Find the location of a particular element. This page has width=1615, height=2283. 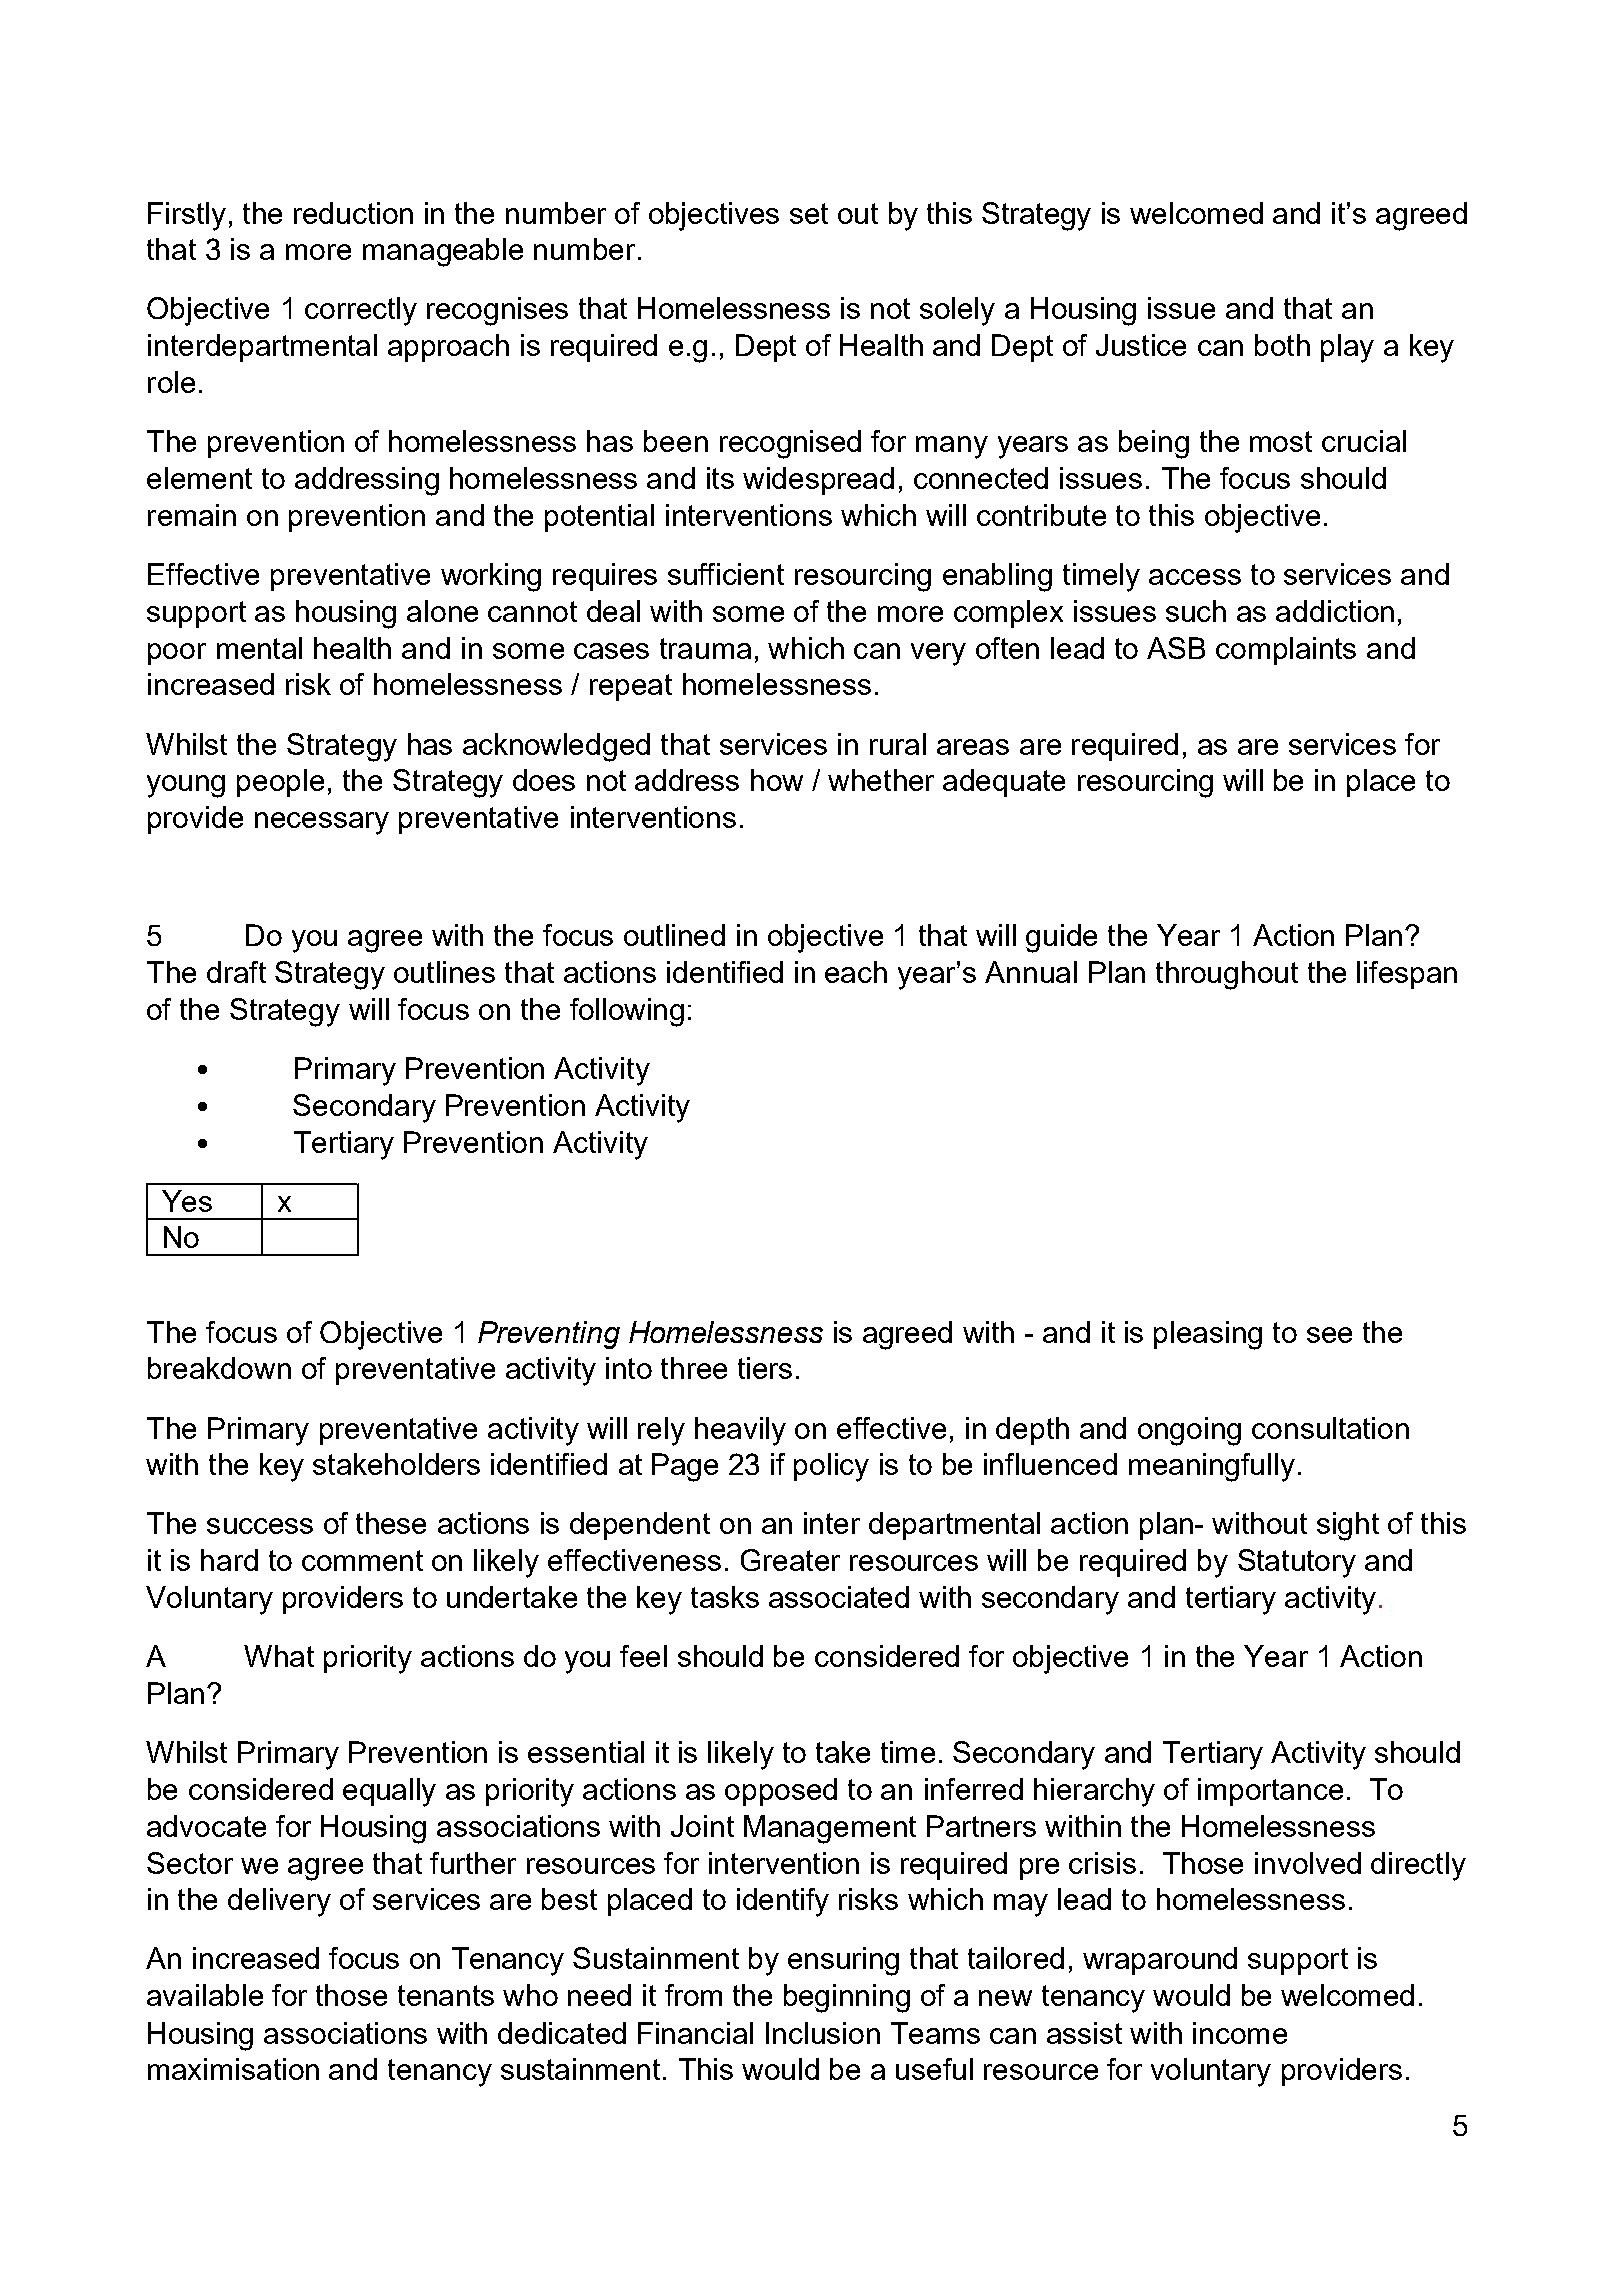

available is located at coordinates (205, 1995).
